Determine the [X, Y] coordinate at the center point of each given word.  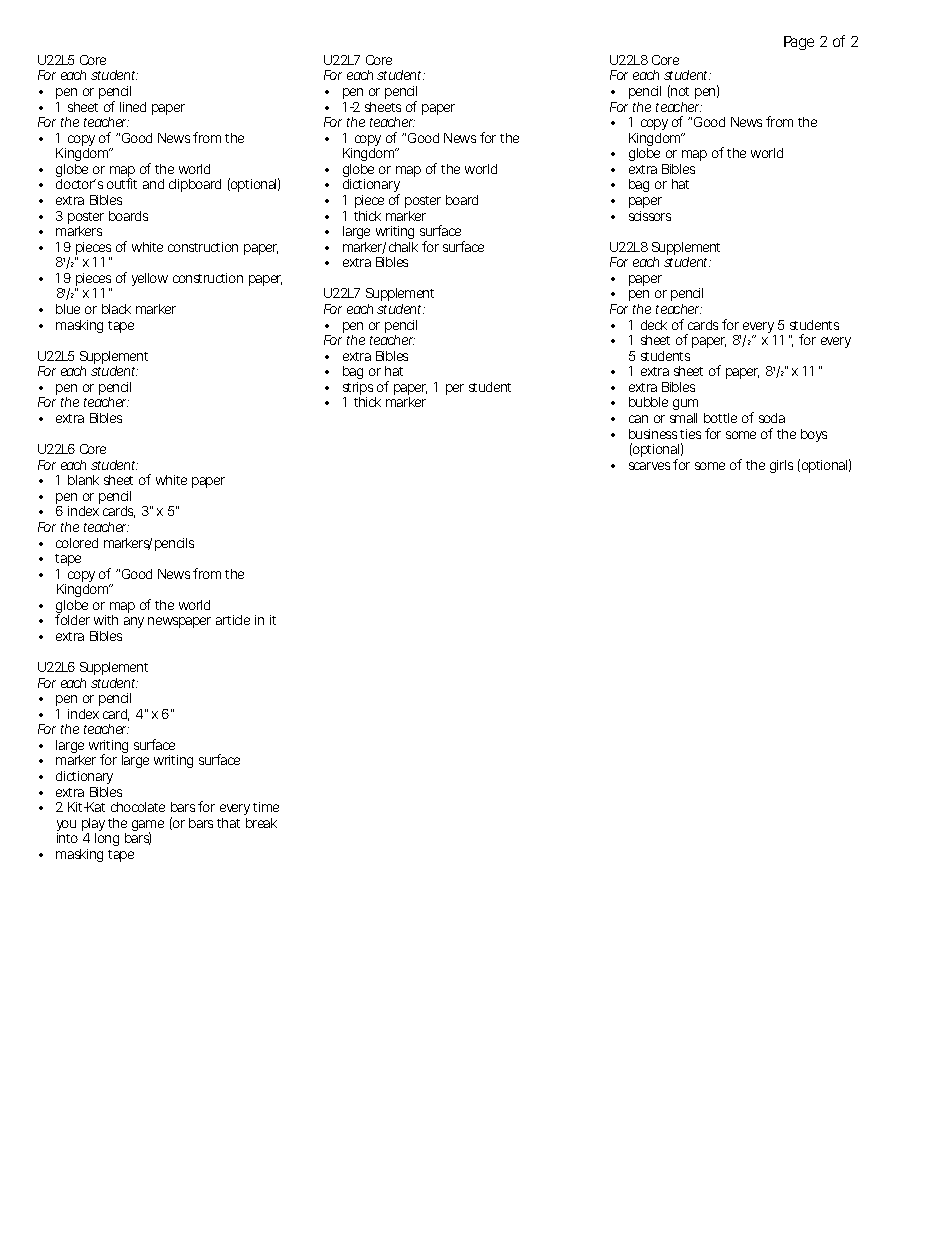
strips [358, 390]
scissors [650, 216]
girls [781, 466]
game [148, 827]
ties [690, 434]
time [266, 807]
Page [799, 43]
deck [654, 325]
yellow [150, 279]
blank [83, 480]
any [134, 622]
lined [133, 107]
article [233, 620]
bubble [648, 402]
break [261, 823]
